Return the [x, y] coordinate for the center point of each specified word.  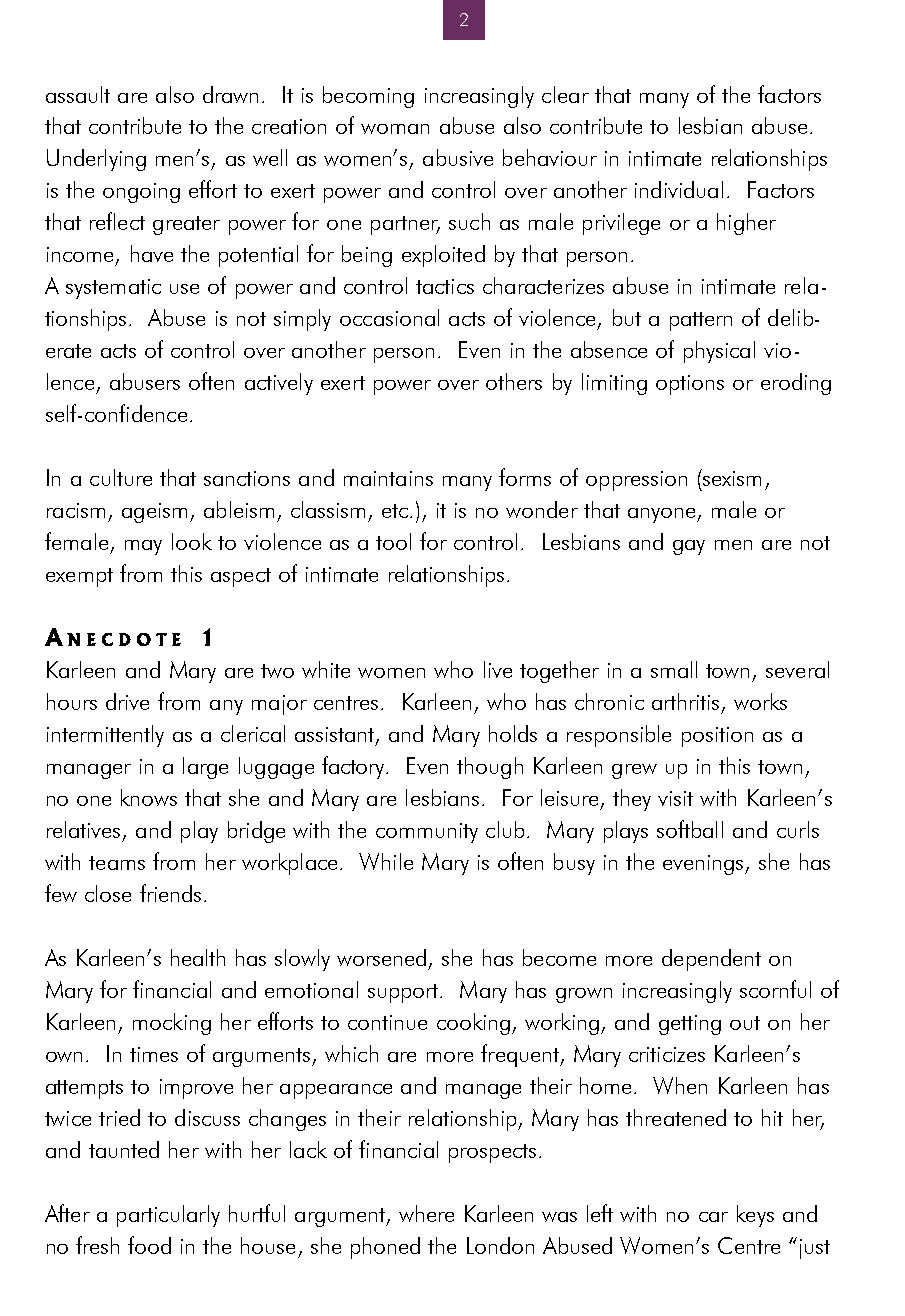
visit [675, 798]
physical [719, 352]
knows [149, 797]
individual [679, 189]
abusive [458, 157]
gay [689, 547]
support [404, 993]
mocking [172, 1024]
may [143, 547]
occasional [389, 317]
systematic [113, 289]
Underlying [96, 160]
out [745, 1023]
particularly [168, 1216]
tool [393, 541]
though [490, 768]
